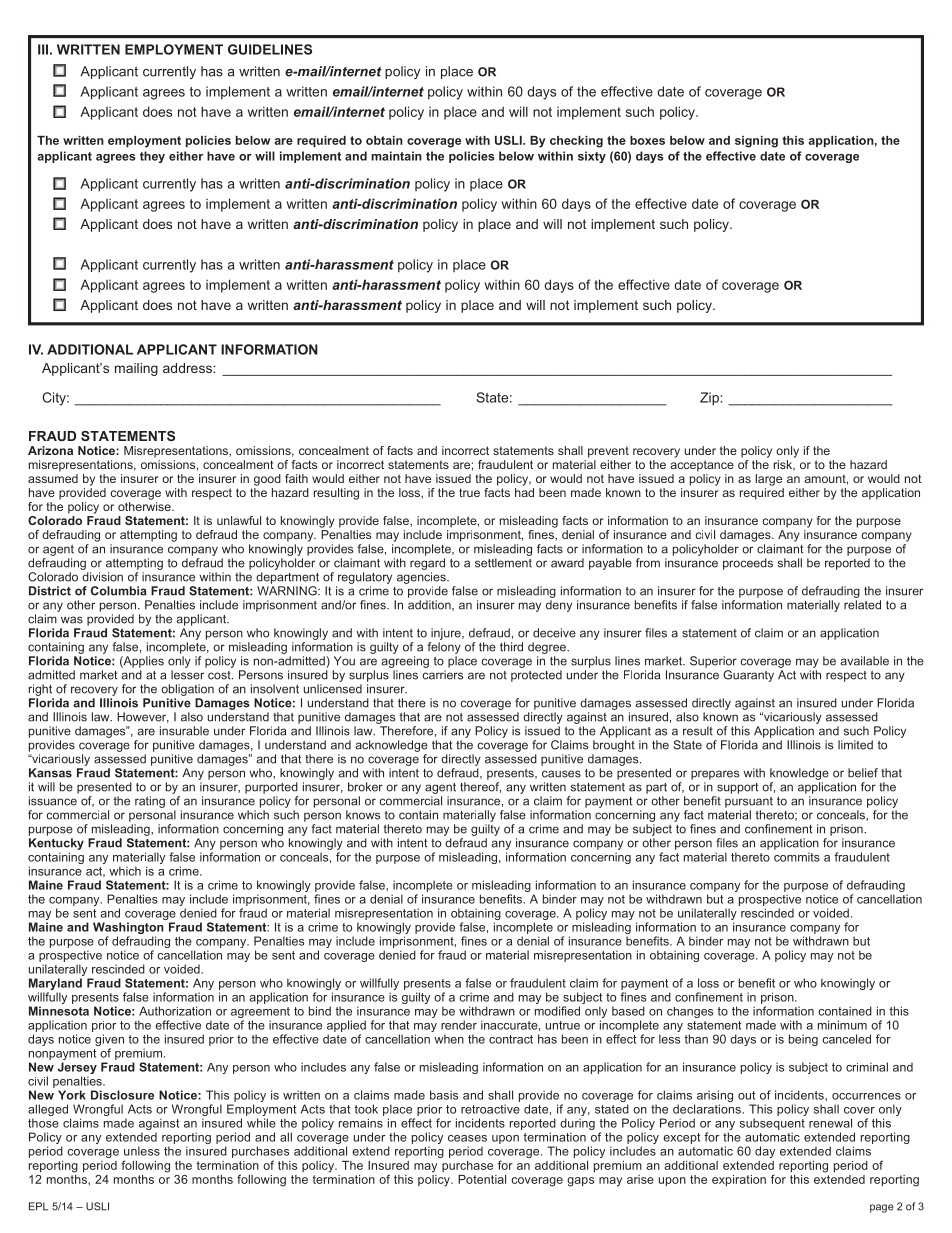 The height and width of the document is (1233, 952). What do you see at coordinates (756, 142) in the document?
I see `signing` at bounding box center [756, 142].
